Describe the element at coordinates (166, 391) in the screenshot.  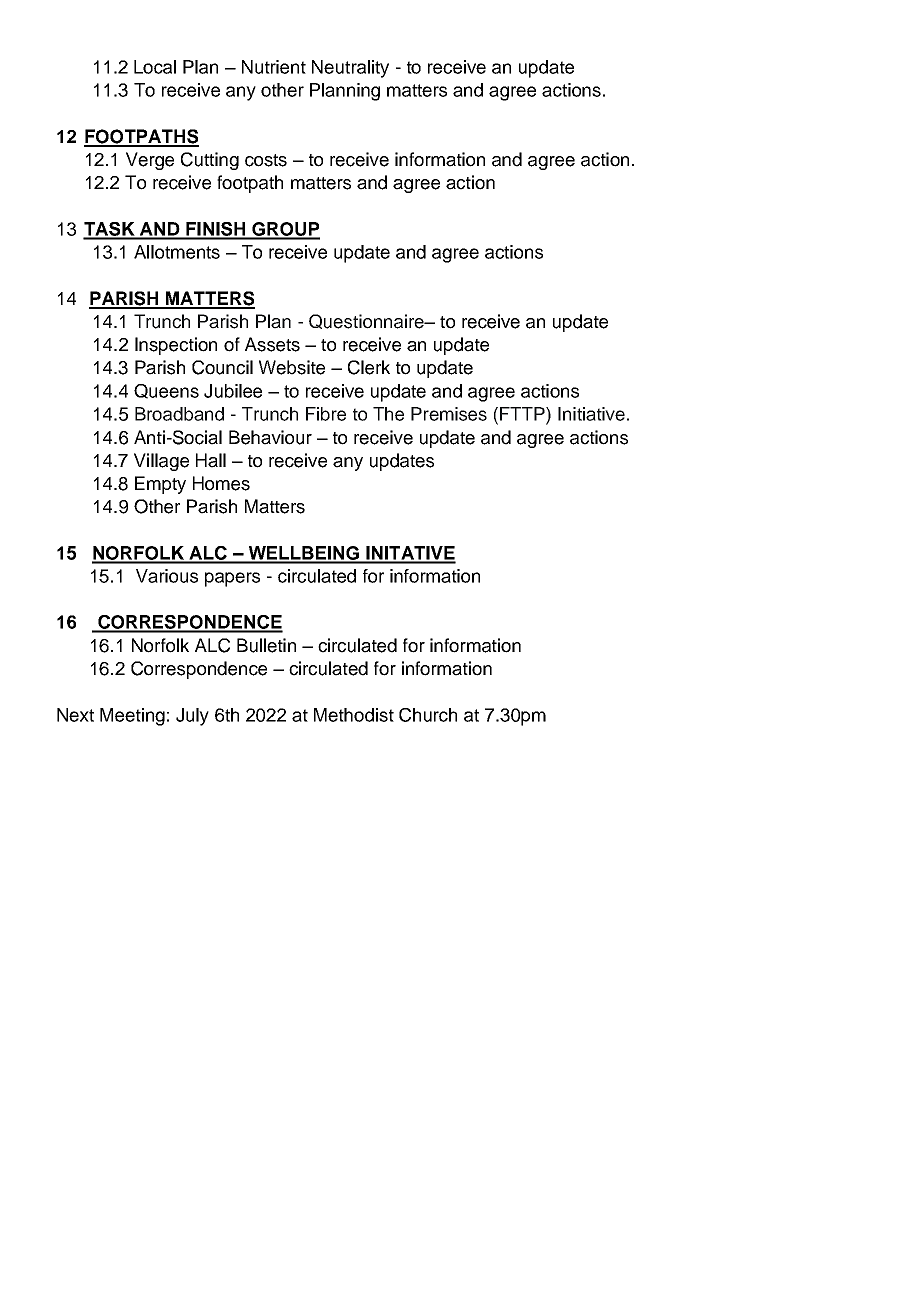
I see `Queens` at that location.
